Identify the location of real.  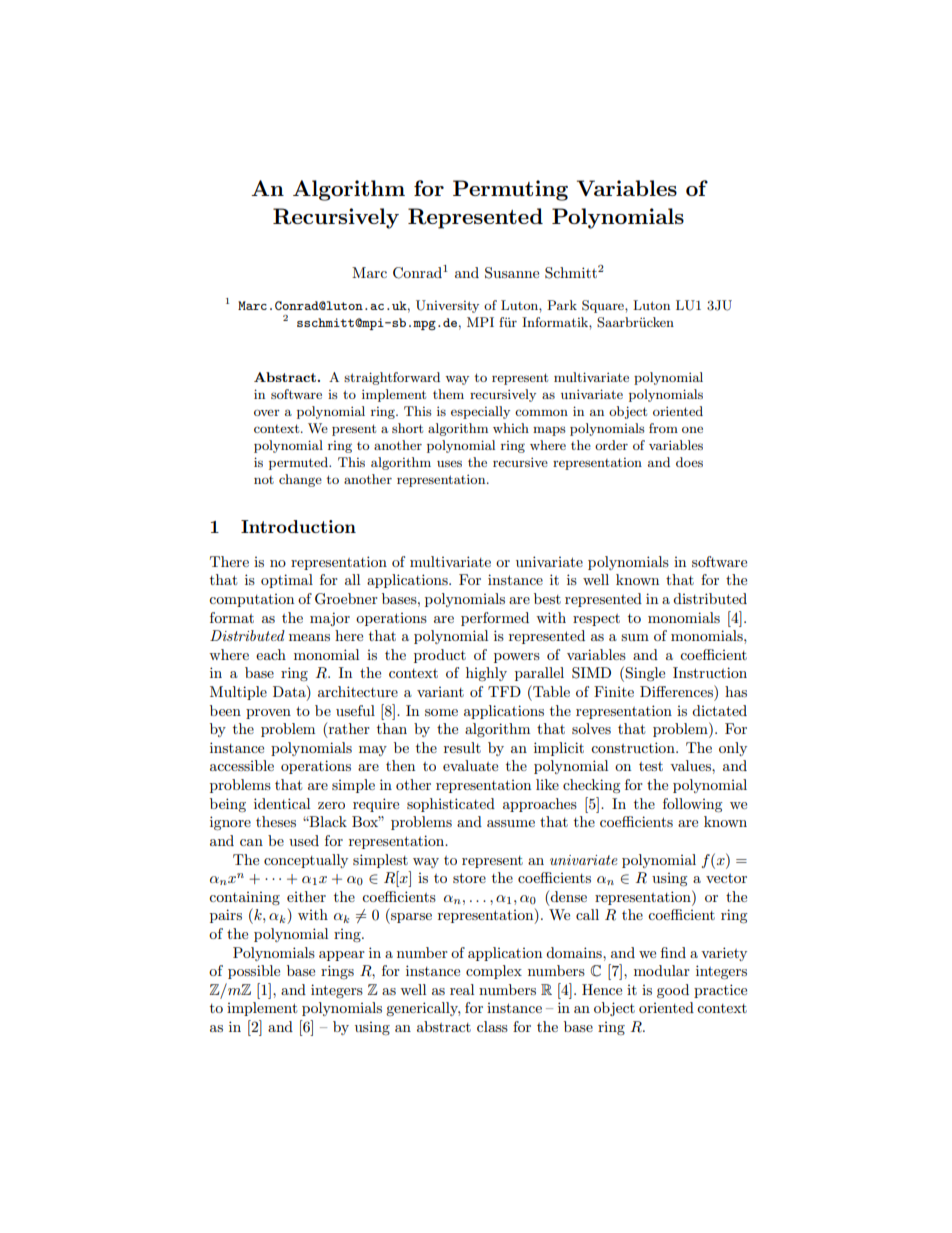
(462, 989).
